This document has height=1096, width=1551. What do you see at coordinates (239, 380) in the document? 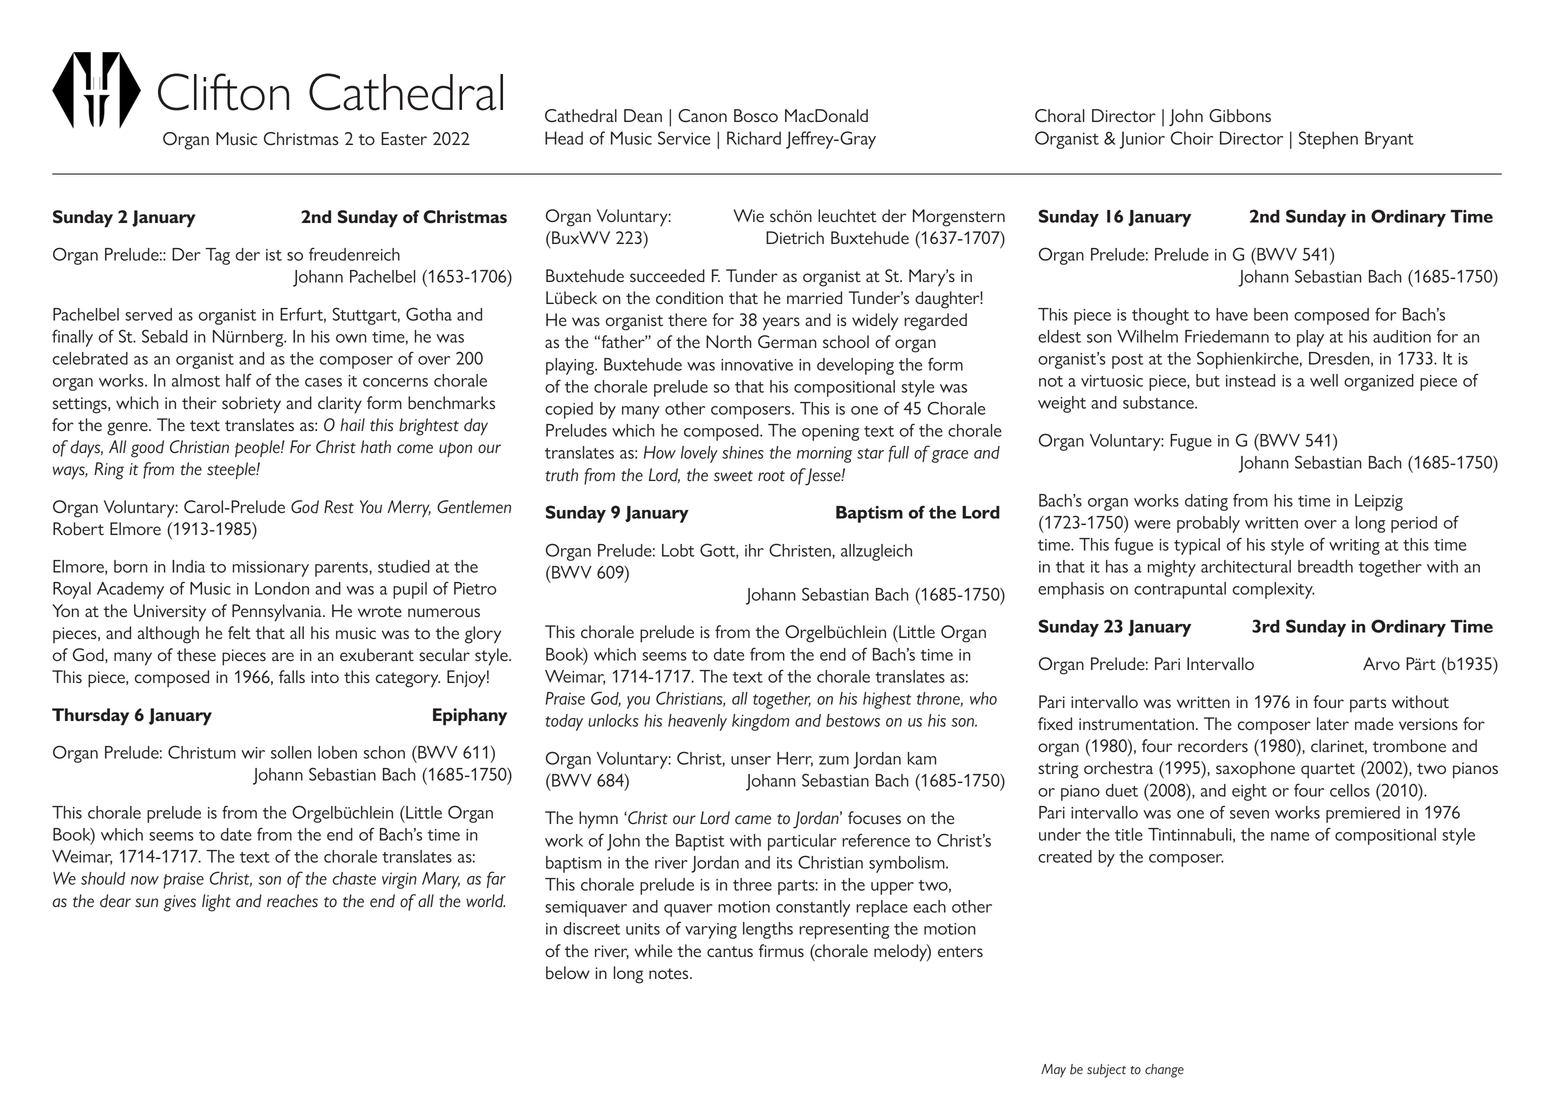
I see `half` at bounding box center [239, 380].
